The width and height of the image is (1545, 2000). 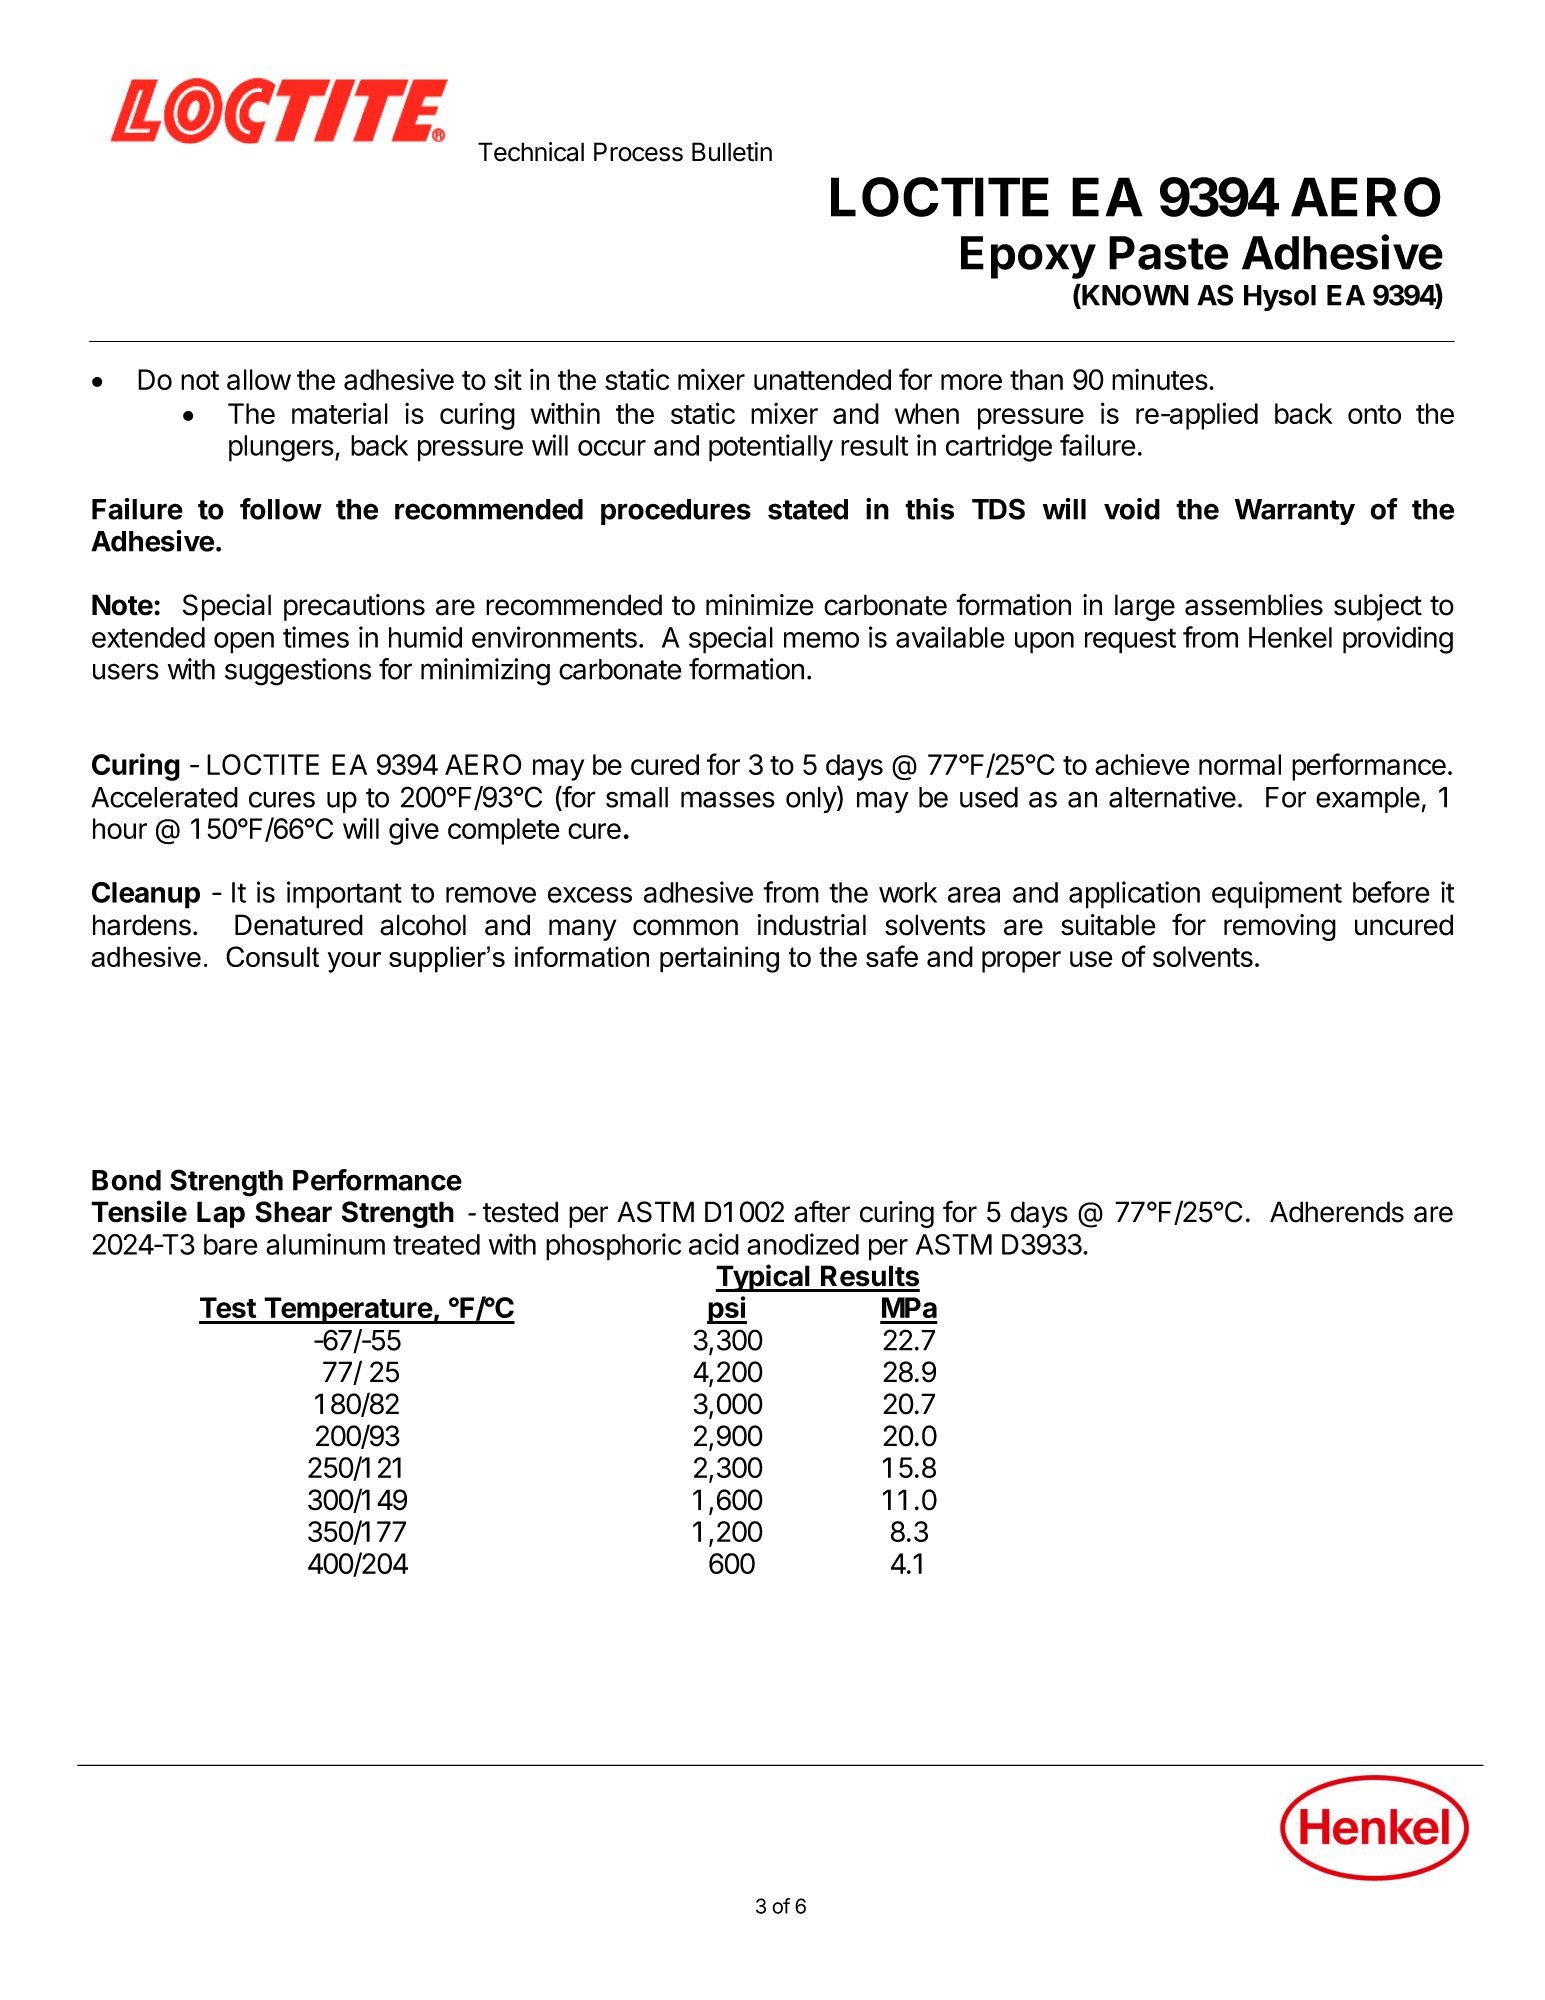 What do you see at coordinates (298, 672) in the image?
I see `suggestions` at bounding box center [298, 672].
